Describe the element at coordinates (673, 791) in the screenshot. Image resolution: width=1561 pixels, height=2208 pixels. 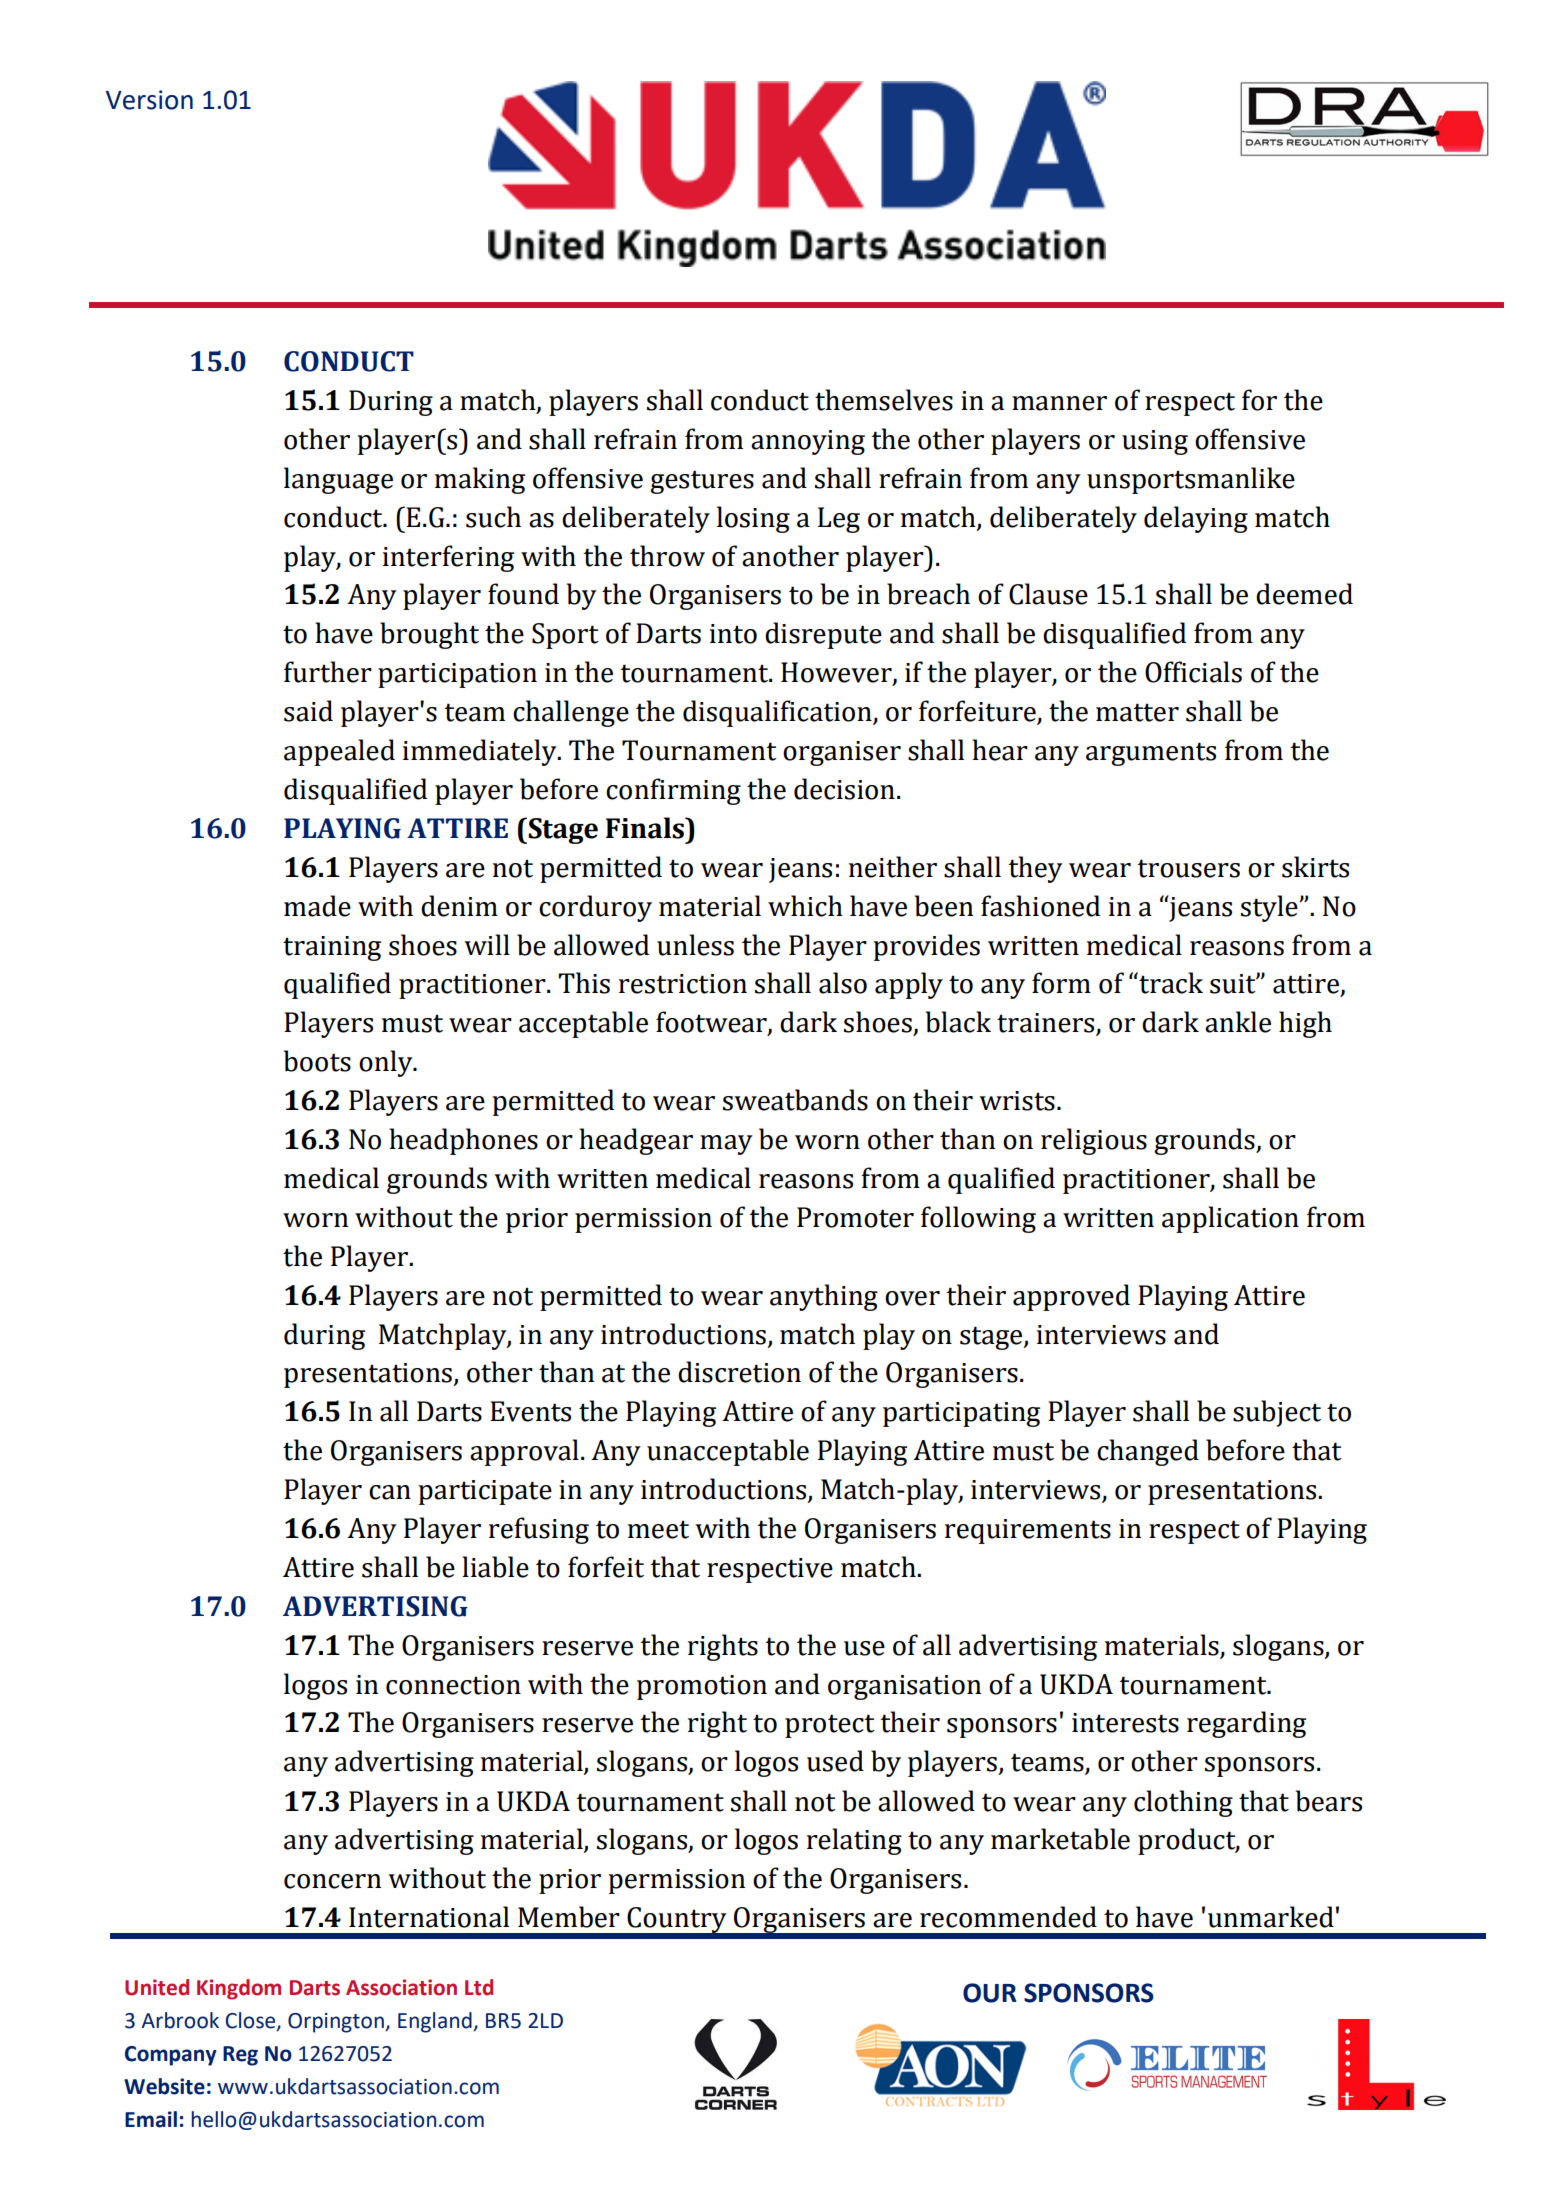
I see `confirming` at that location.
